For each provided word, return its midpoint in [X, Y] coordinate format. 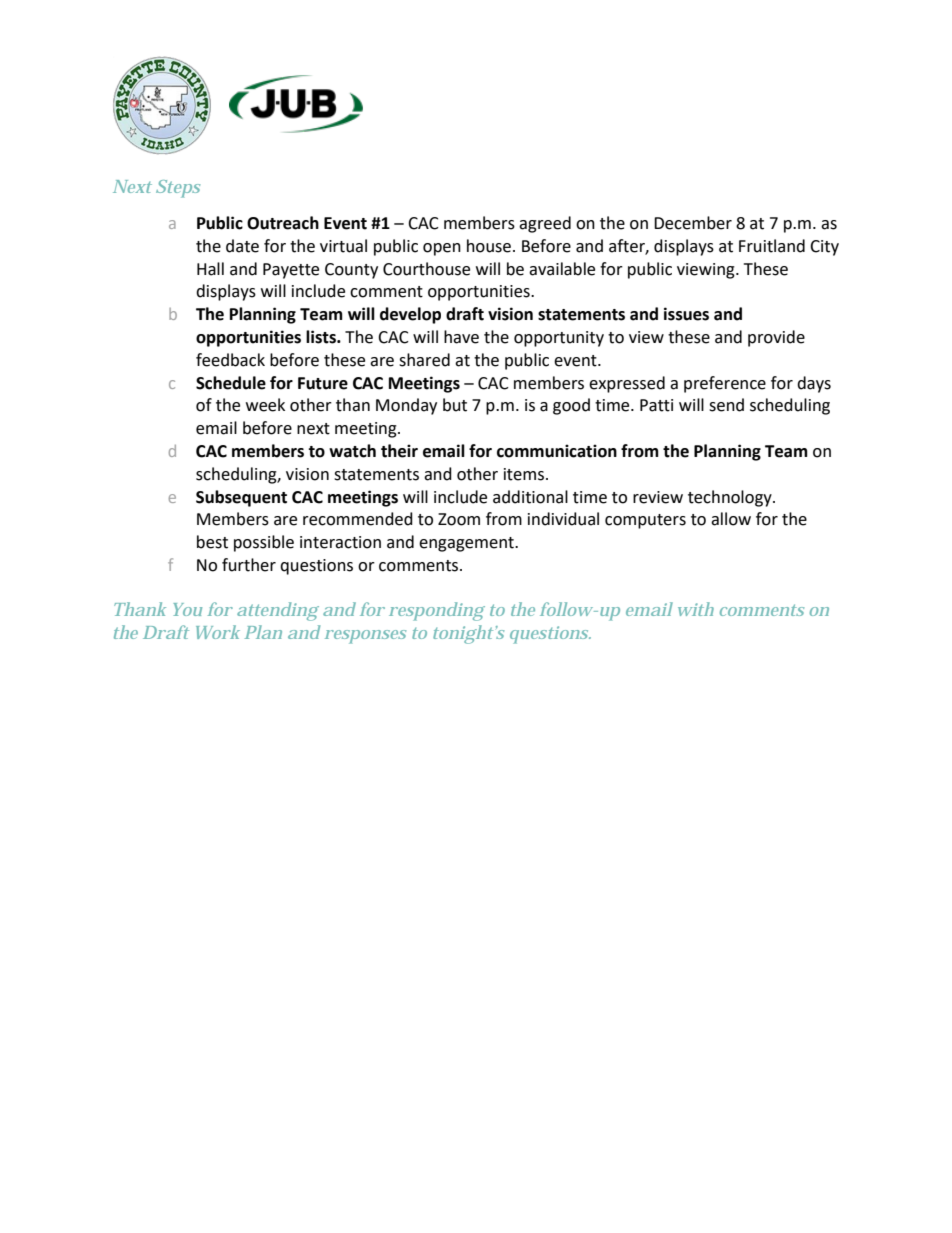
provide [776, 338]
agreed [545, 224]
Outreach [283, 223]
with [696, 609]
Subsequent [241, 498]
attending [278, 611]
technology [731, 498]
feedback [230, 360]
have [461, 337]
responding [437, 611]
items [525, 474]
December [693, 223]
